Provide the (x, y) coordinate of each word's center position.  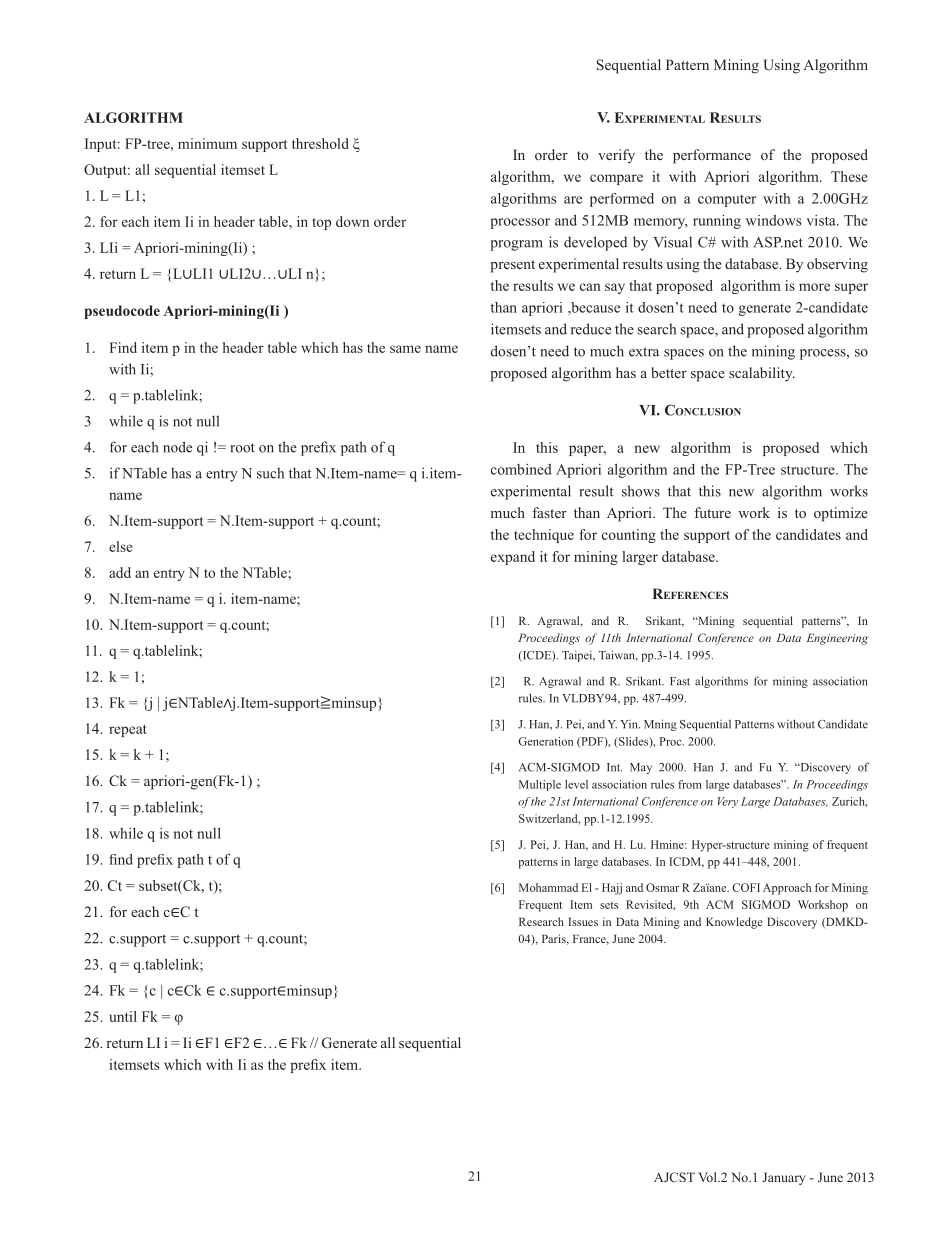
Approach (787, 889)
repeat (128, 731)
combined (521, 469)
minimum (207, 143)
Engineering (837, 639)
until (123, 1016)
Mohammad (548, 887)
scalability (762, 374)
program (516, 245)
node (177, 447)
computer (727, 201)
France (590, 939)
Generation (545, 741)
